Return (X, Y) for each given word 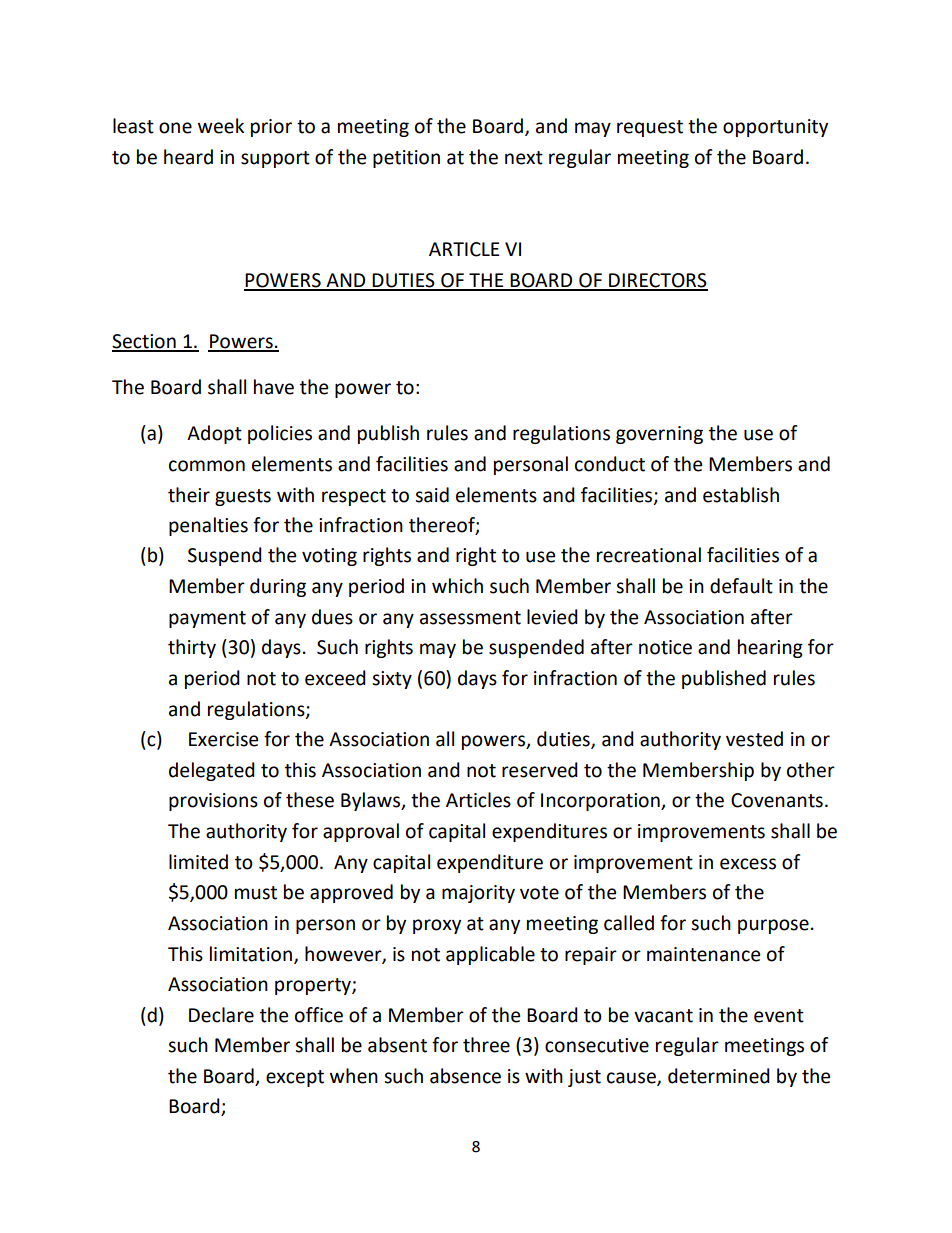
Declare (221, 1015)
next (524, 158)
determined (719, 1076)
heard (188, 157)
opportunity (775, 128)
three (486, 1045)
